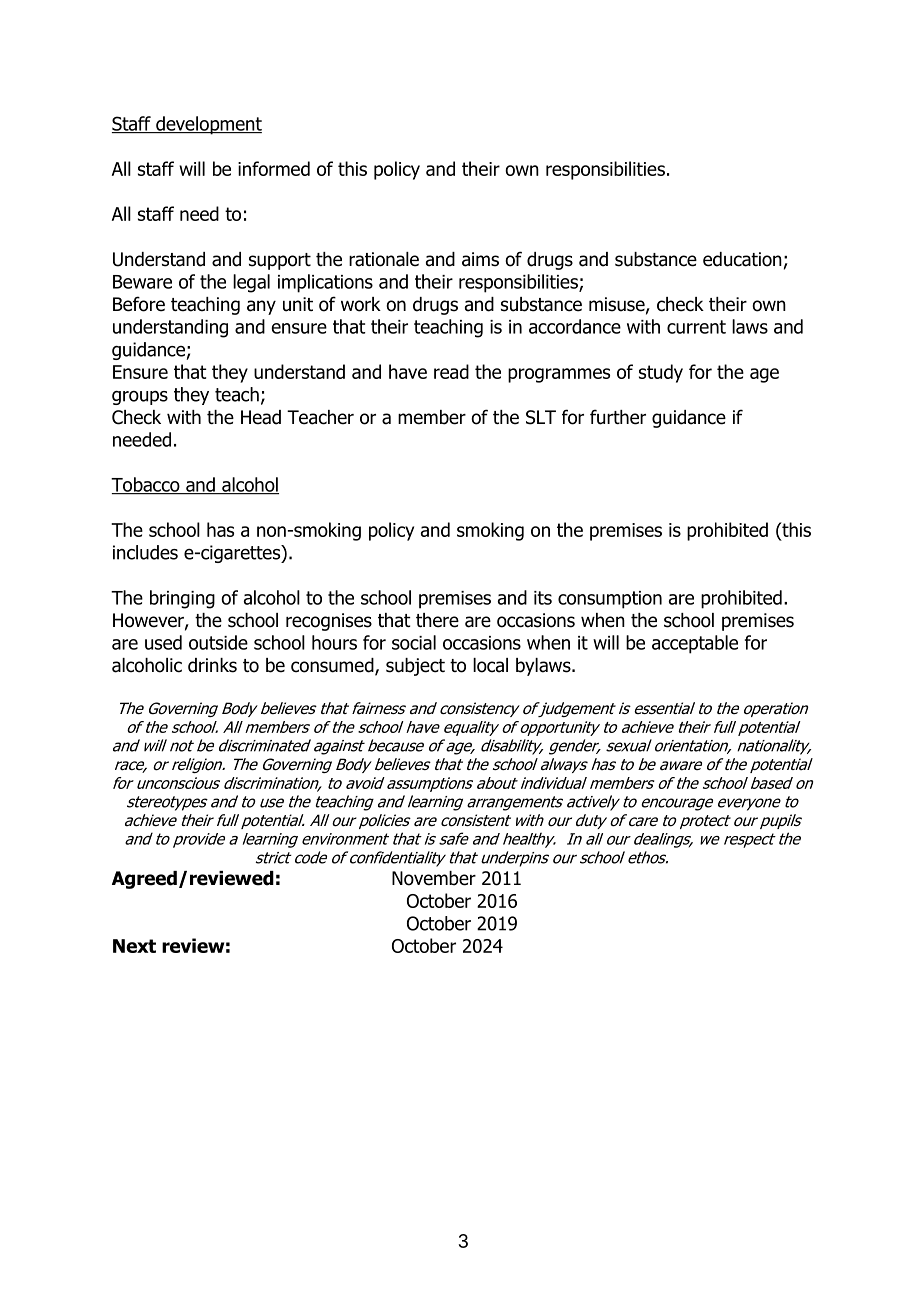 The width and height of the screenshot is (924, 1308). What do you see at coordinates (134, 946) in the screenshot?
I see `Next` at bounding box center [134, 946].
